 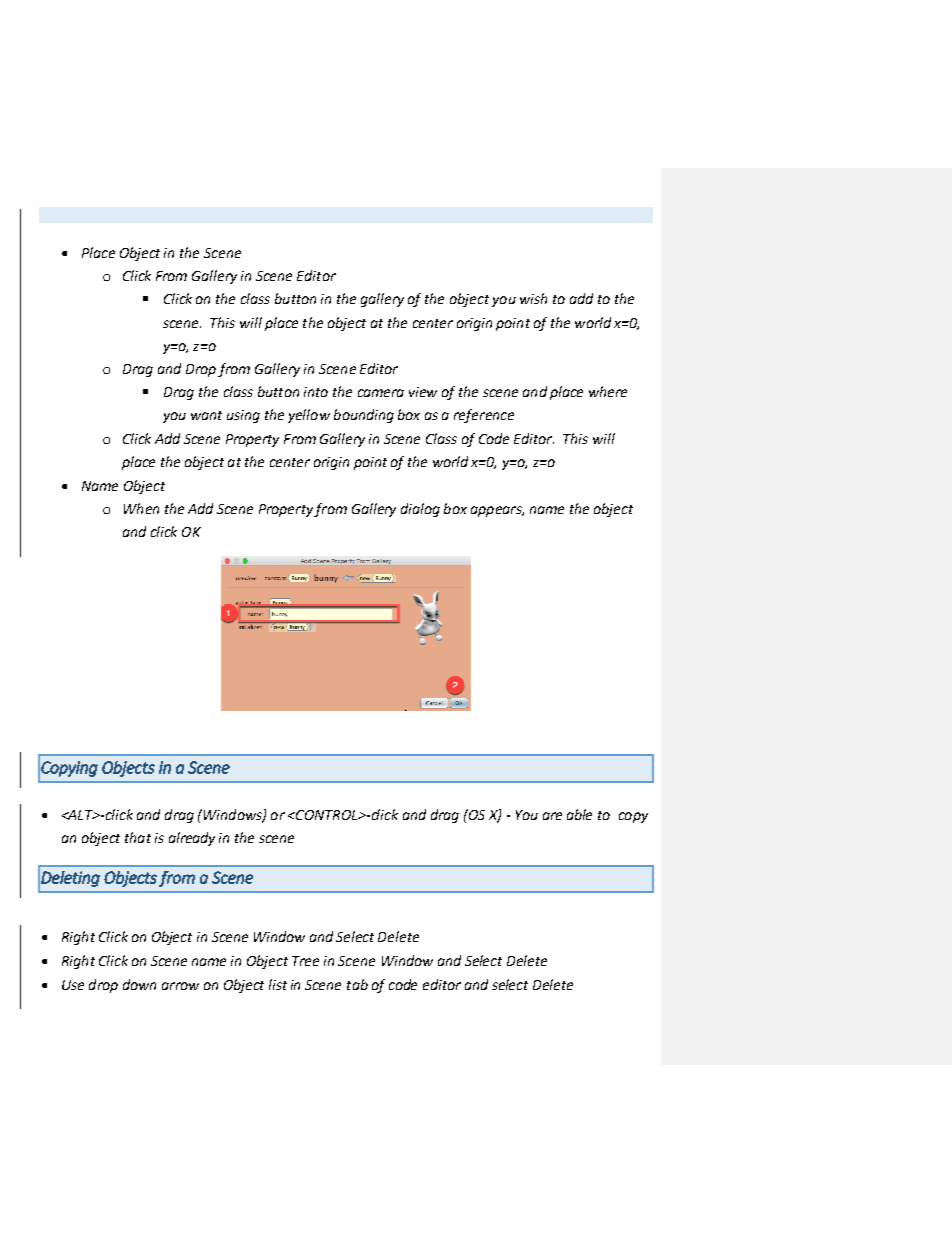 I want to click on dialog, so click(x=420, y=510).
